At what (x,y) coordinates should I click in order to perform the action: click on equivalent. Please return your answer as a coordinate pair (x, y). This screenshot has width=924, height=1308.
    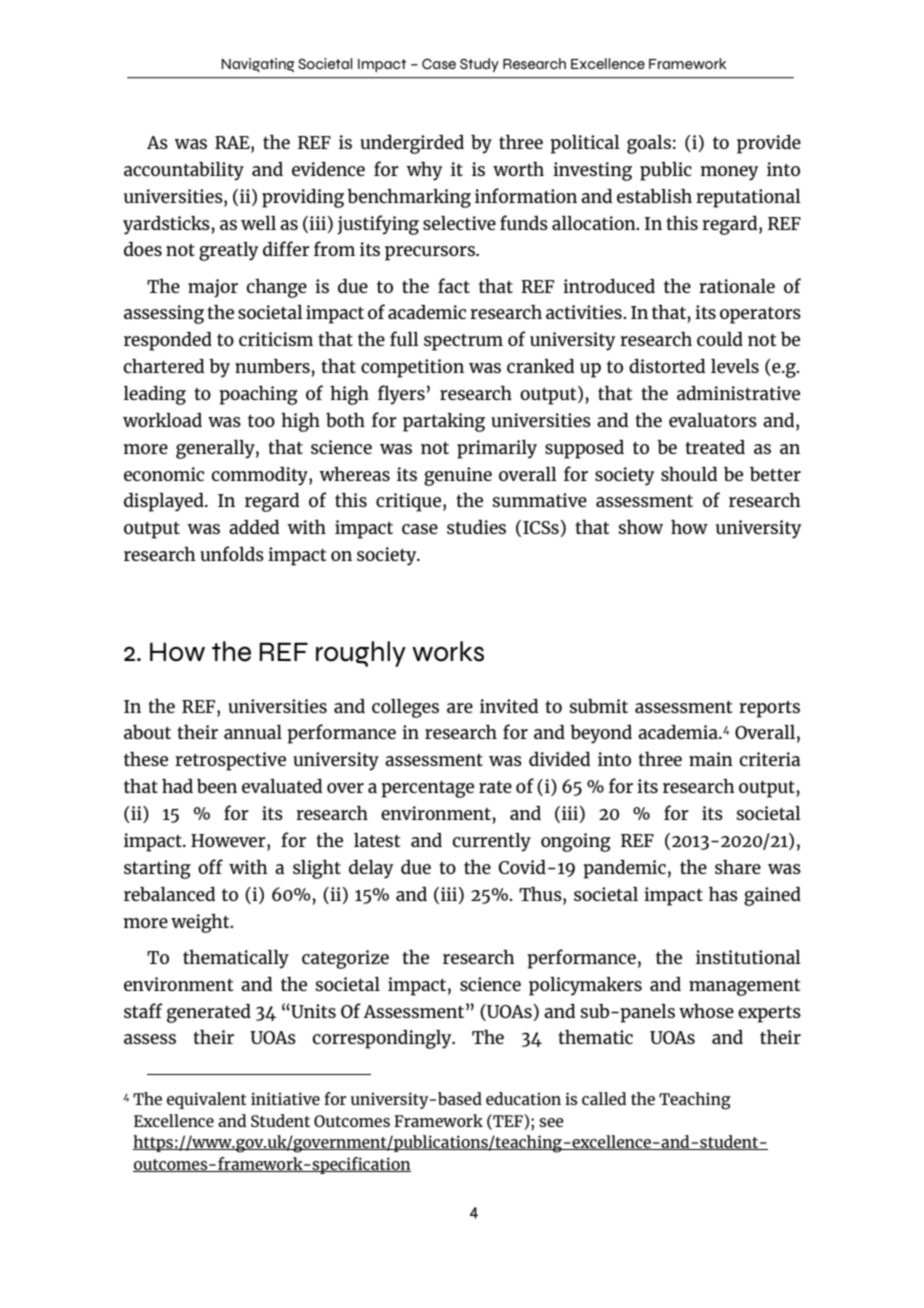
    Looking at the image, I should click on (207, 1100).
